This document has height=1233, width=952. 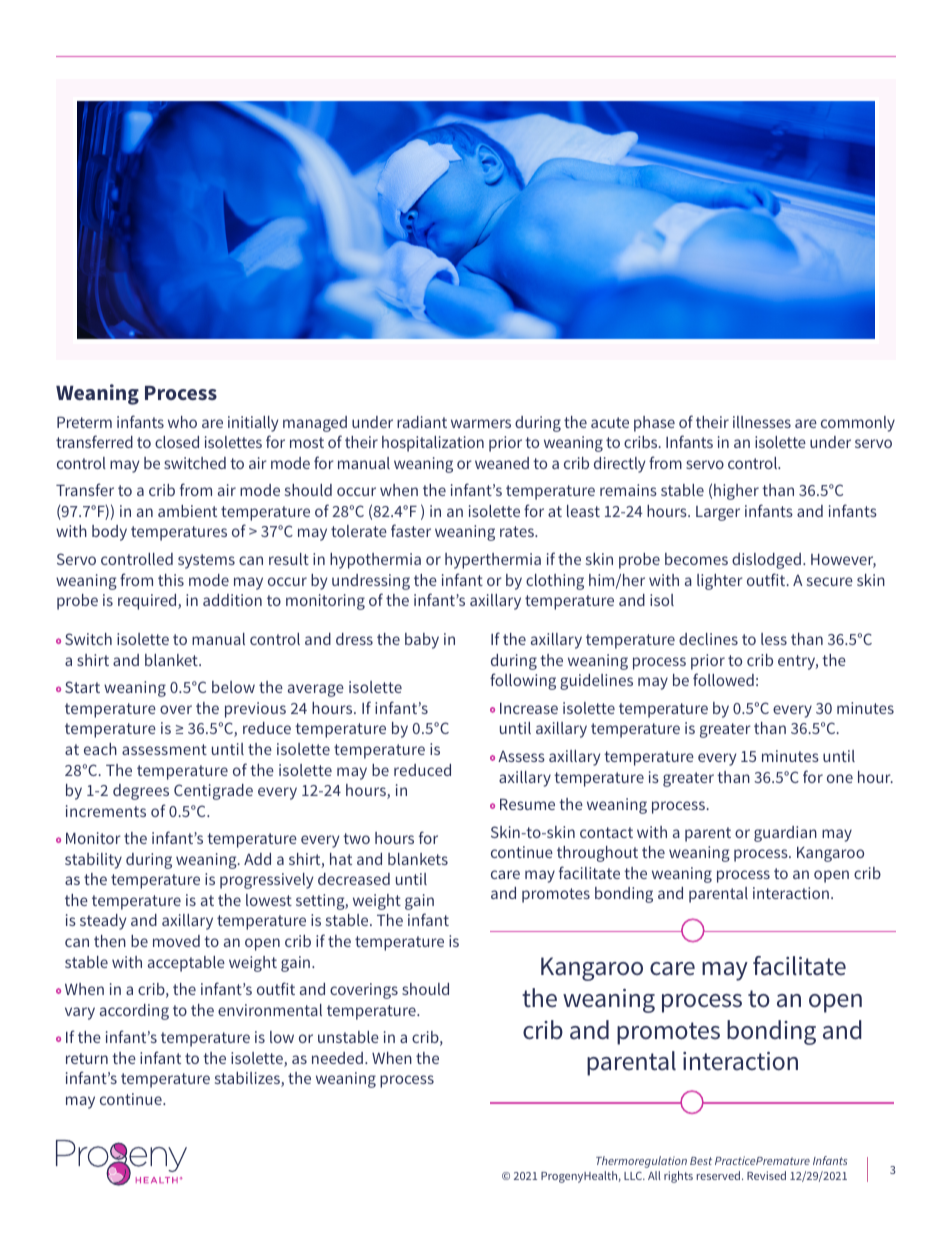 What do you see at coordinates (354, 879) in the document?
I see `decreased` at bounding box center [354, 879].
